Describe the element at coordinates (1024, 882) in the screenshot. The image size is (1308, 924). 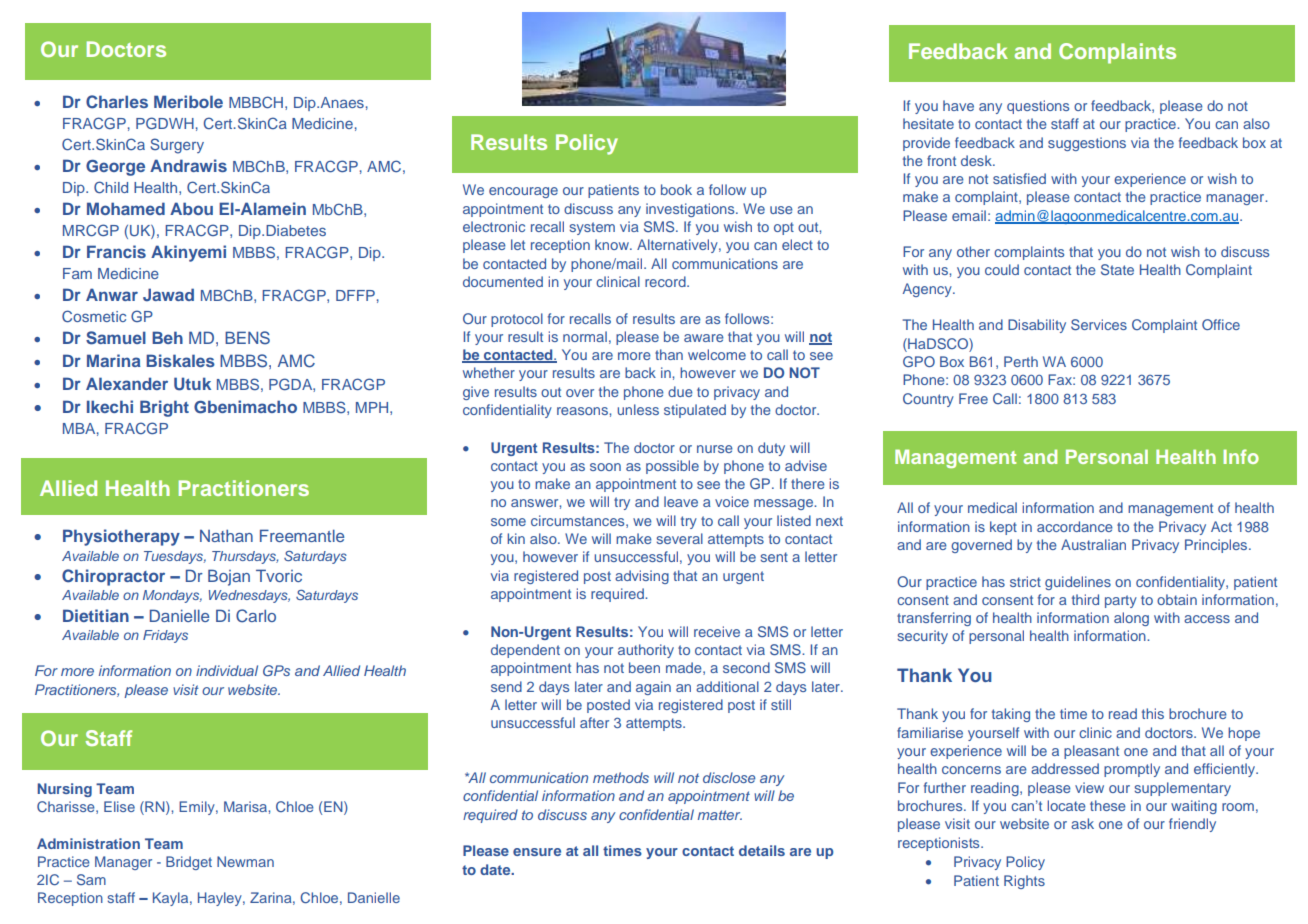
I see `Rights` at that location.
